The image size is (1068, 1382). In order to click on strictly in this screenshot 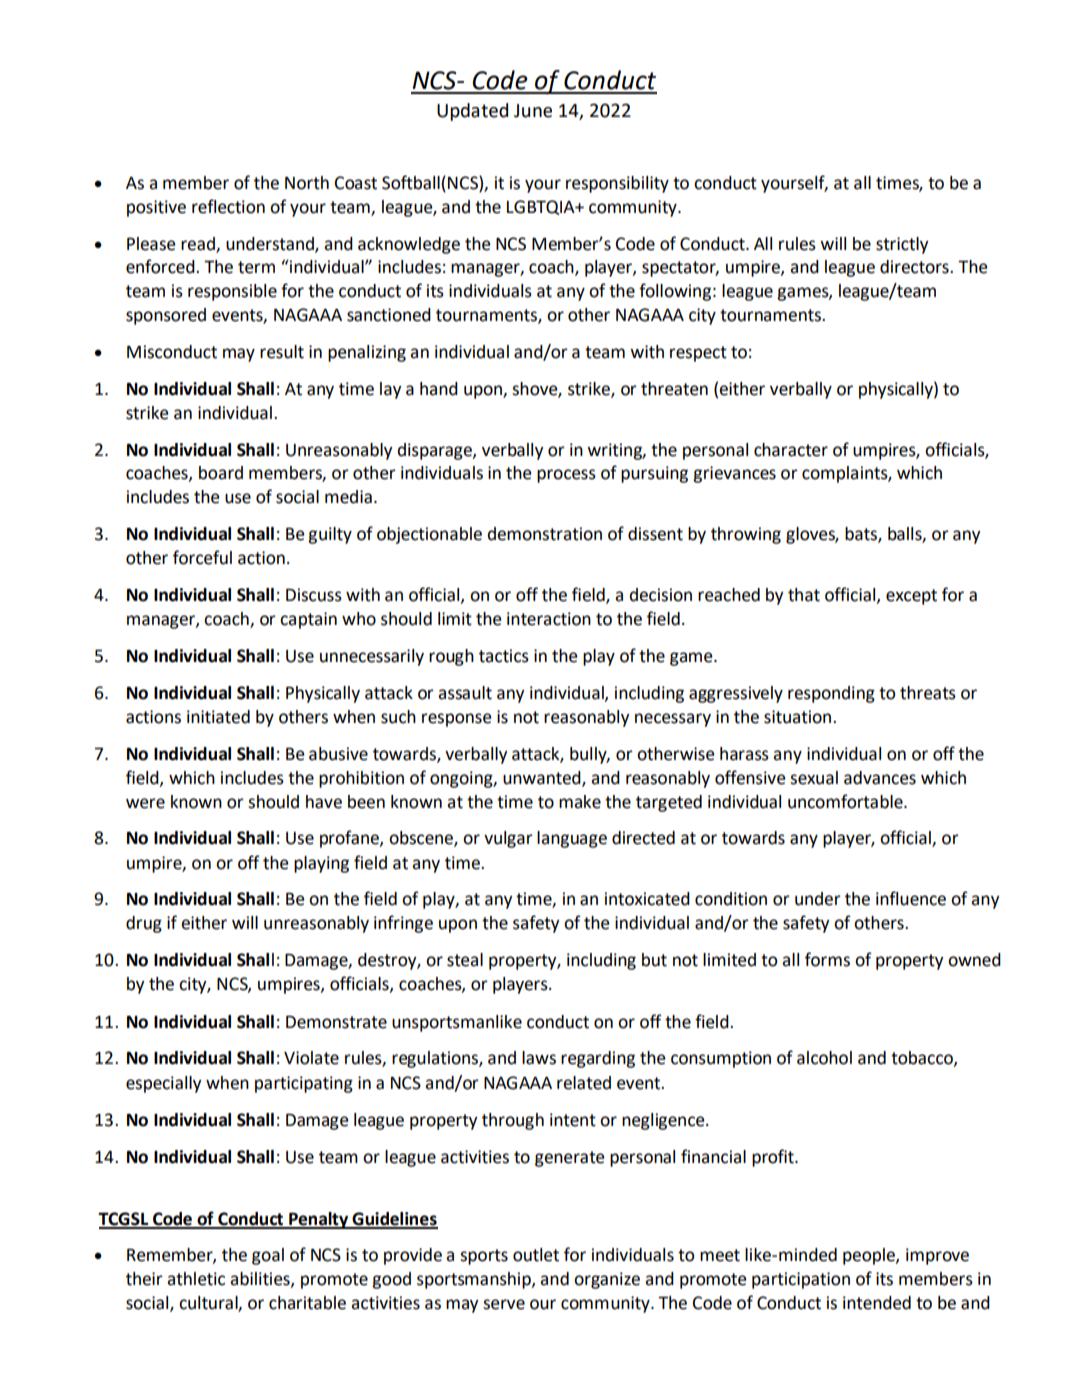, I will do `click(902, 245)`.
